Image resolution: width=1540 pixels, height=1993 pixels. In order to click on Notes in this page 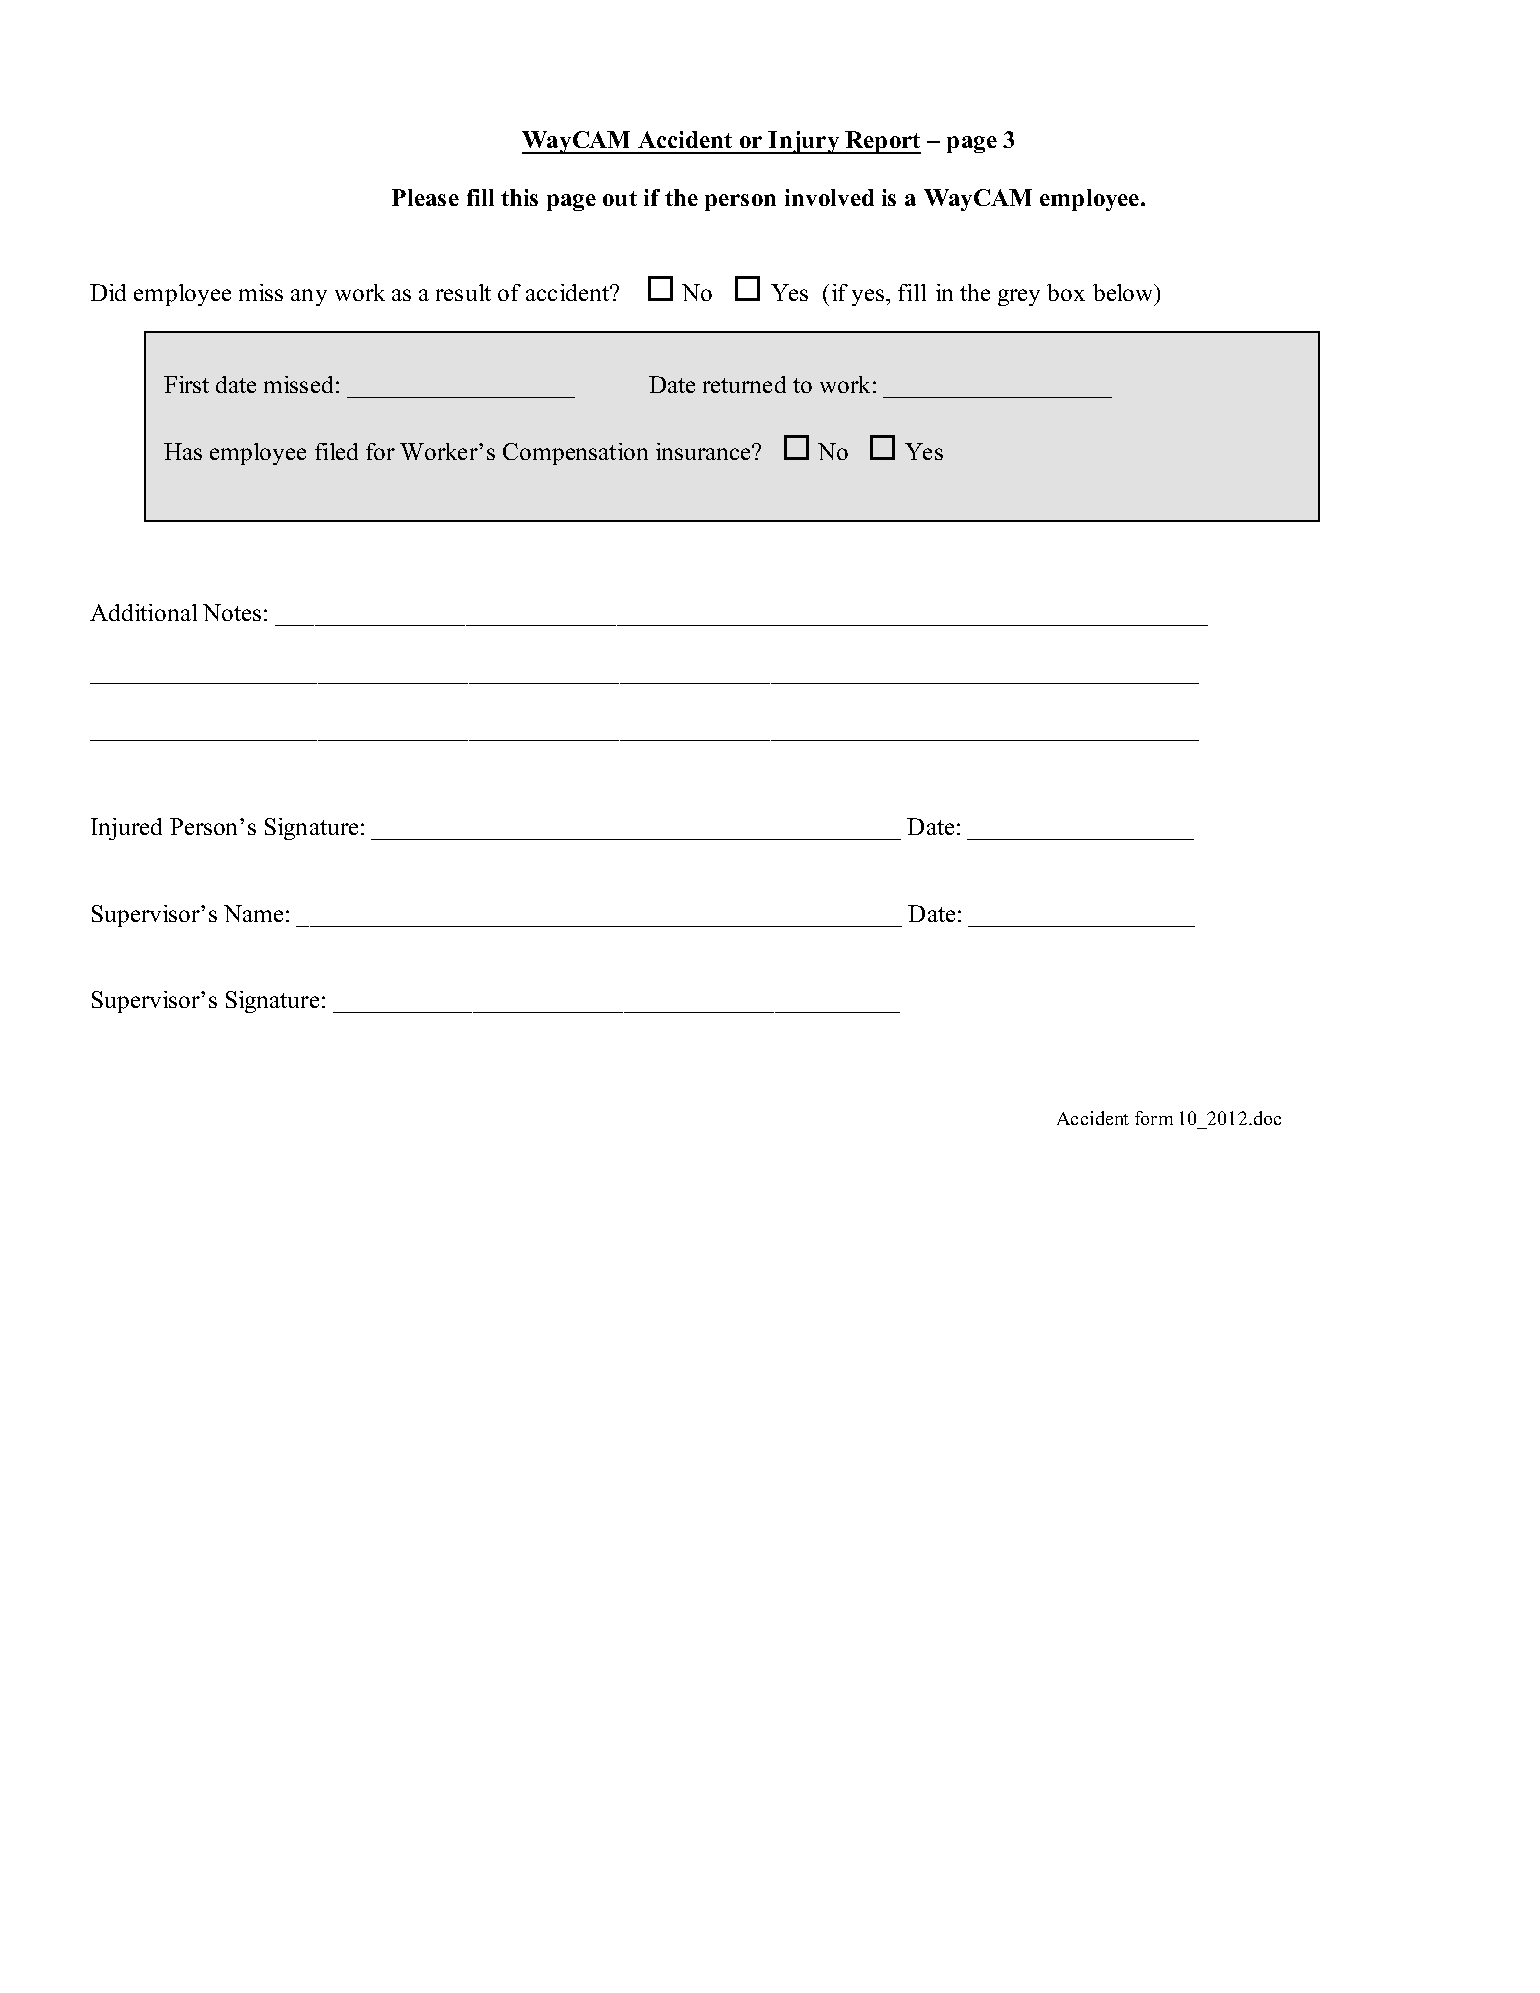, I will do `click(232, 612)`.
